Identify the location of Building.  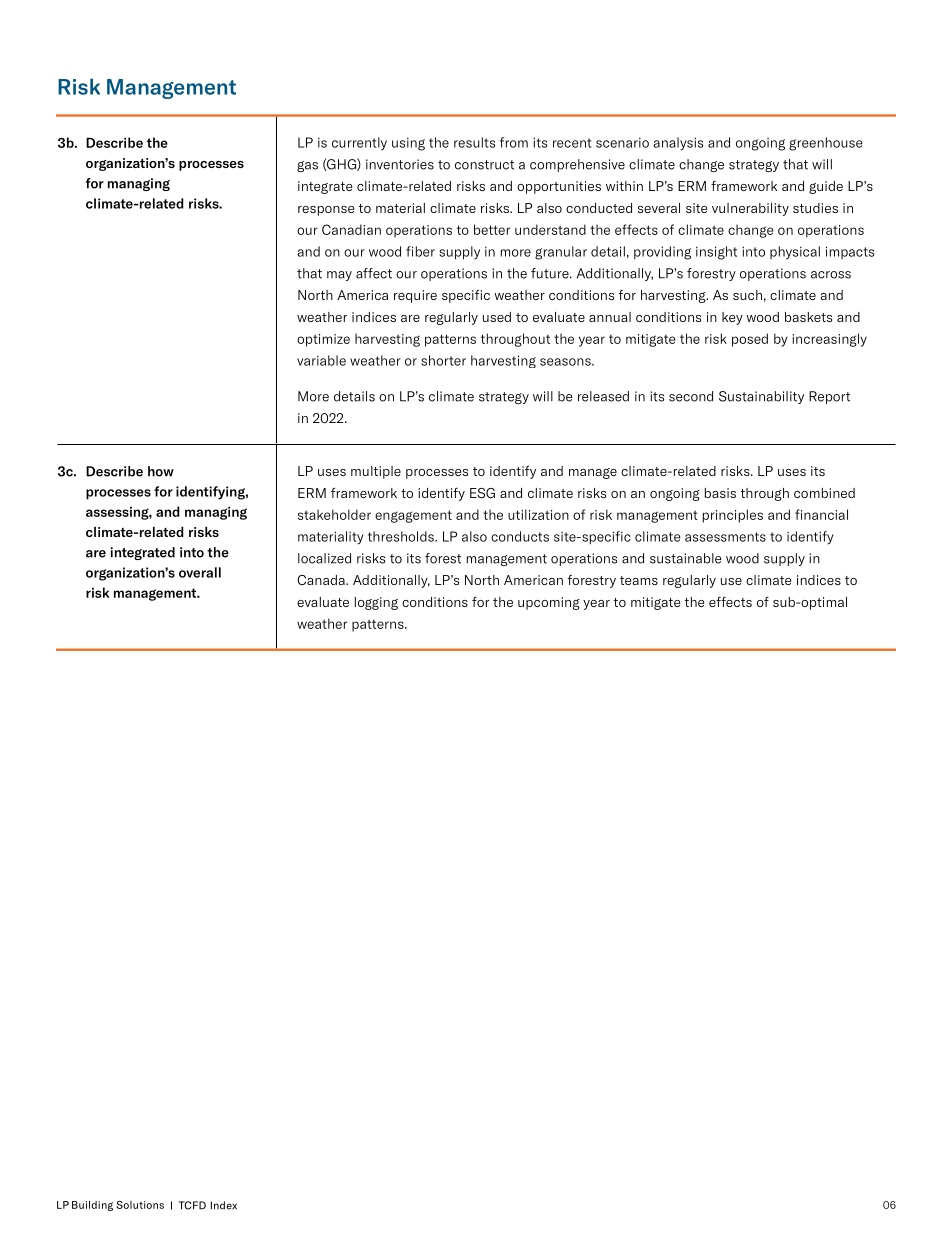
(92, 1206).
